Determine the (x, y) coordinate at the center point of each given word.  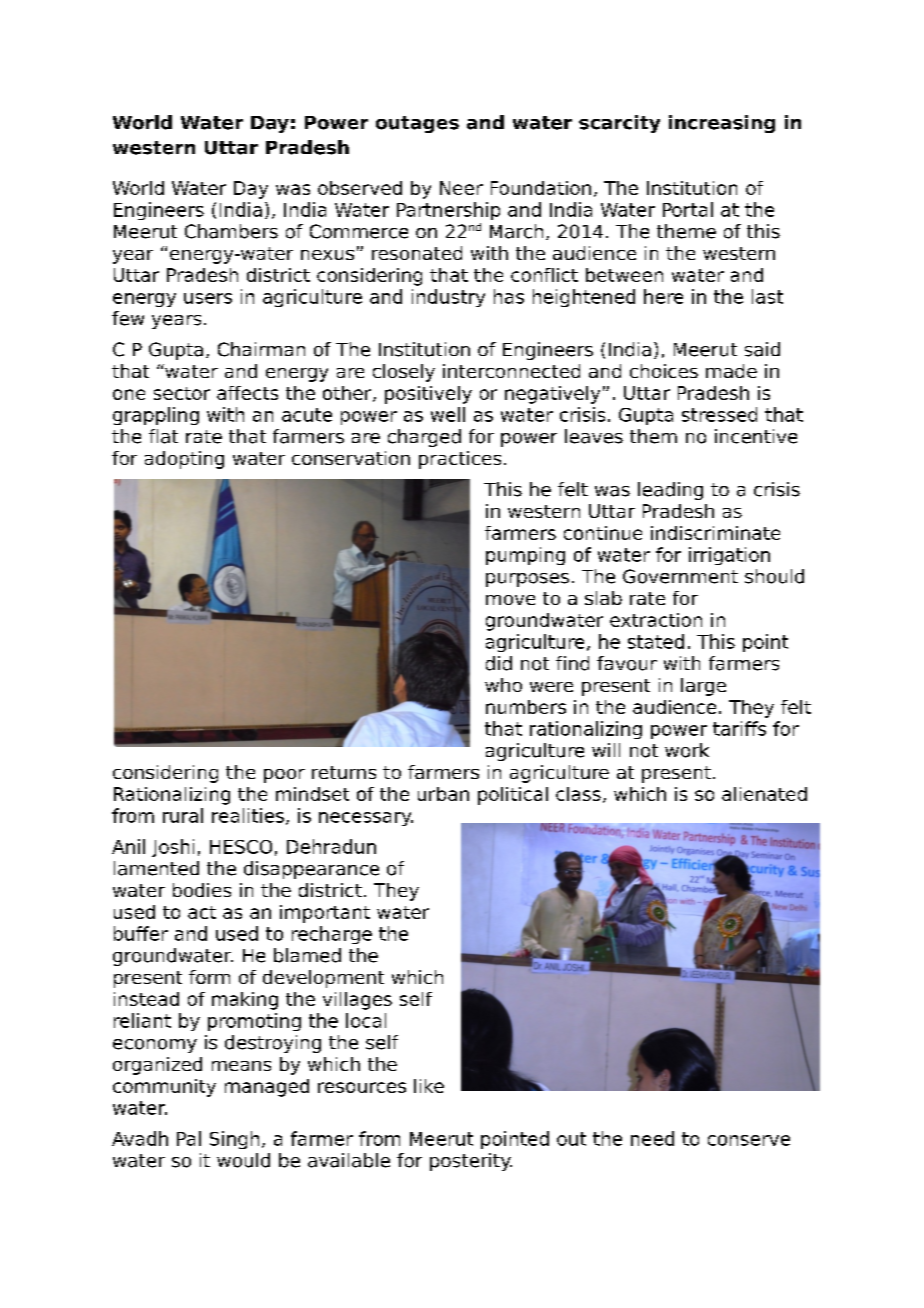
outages (417, 124)
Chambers (231, 231)
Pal (189, 1138)
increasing (722, 124)
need (652, 1138)
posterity (471, 1162)
